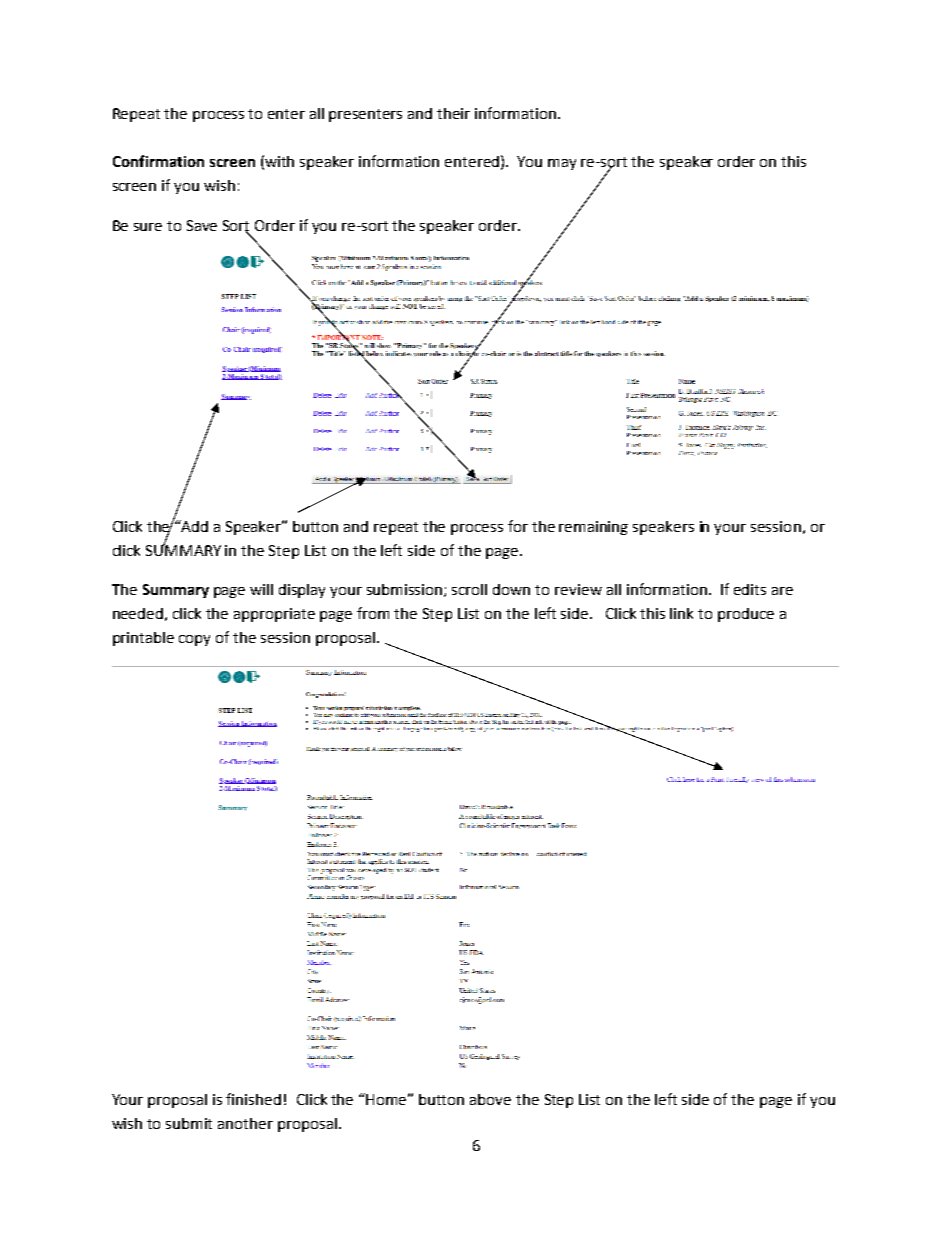  Describe the element at coordinates (453, 113) in the document. I see `their` at that location.
